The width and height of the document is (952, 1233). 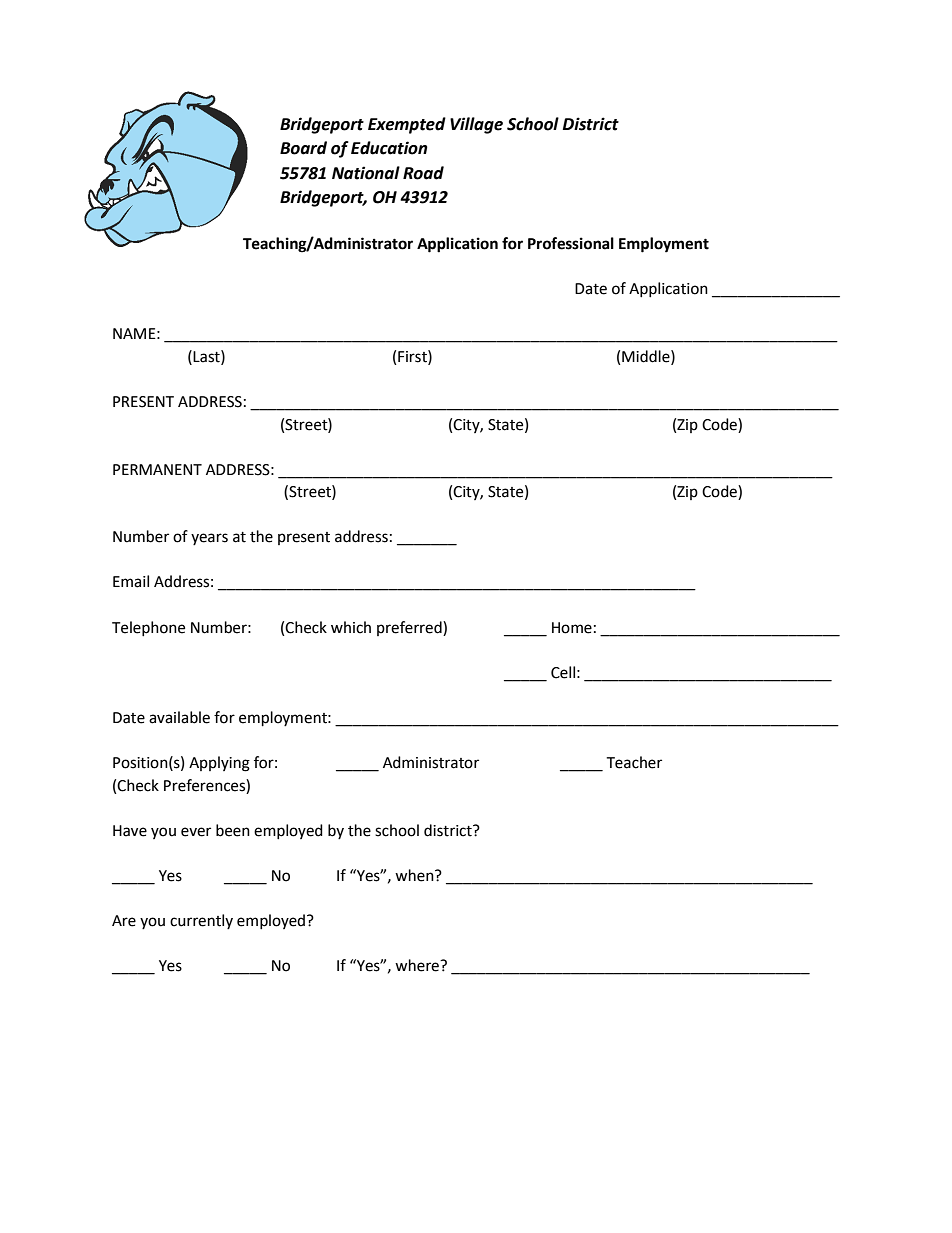 What do you see at coordinates (179, 717) in the document?
I see `available` at bounding box center [179, 717].
